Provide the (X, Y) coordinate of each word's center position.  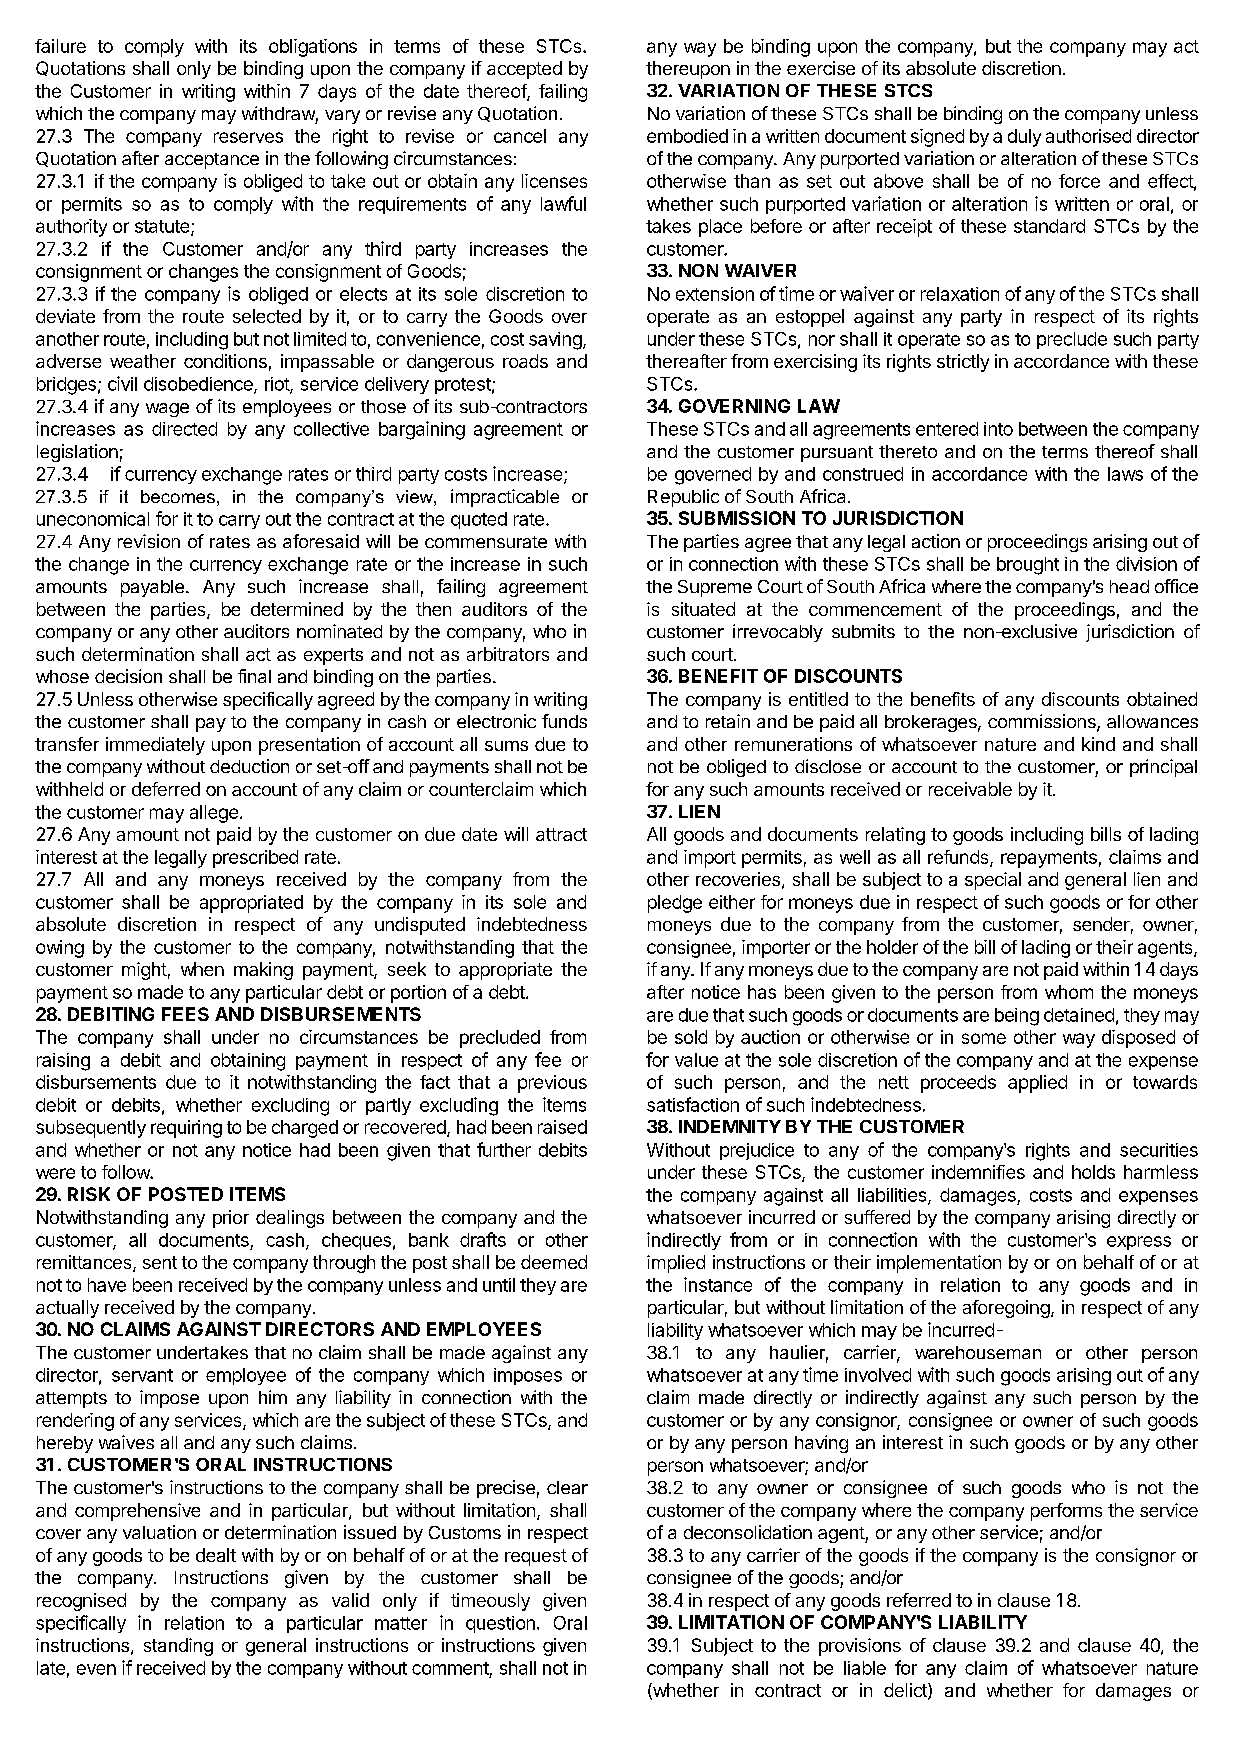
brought (1028, 566)
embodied (687, 136)
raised (562, 1127)
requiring (186, 1129)
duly (1024, 138)
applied (1037, 1084)
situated (703, 609)
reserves (248, 137)
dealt (216, 1555)
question (500, 1624)
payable (152, 588)
